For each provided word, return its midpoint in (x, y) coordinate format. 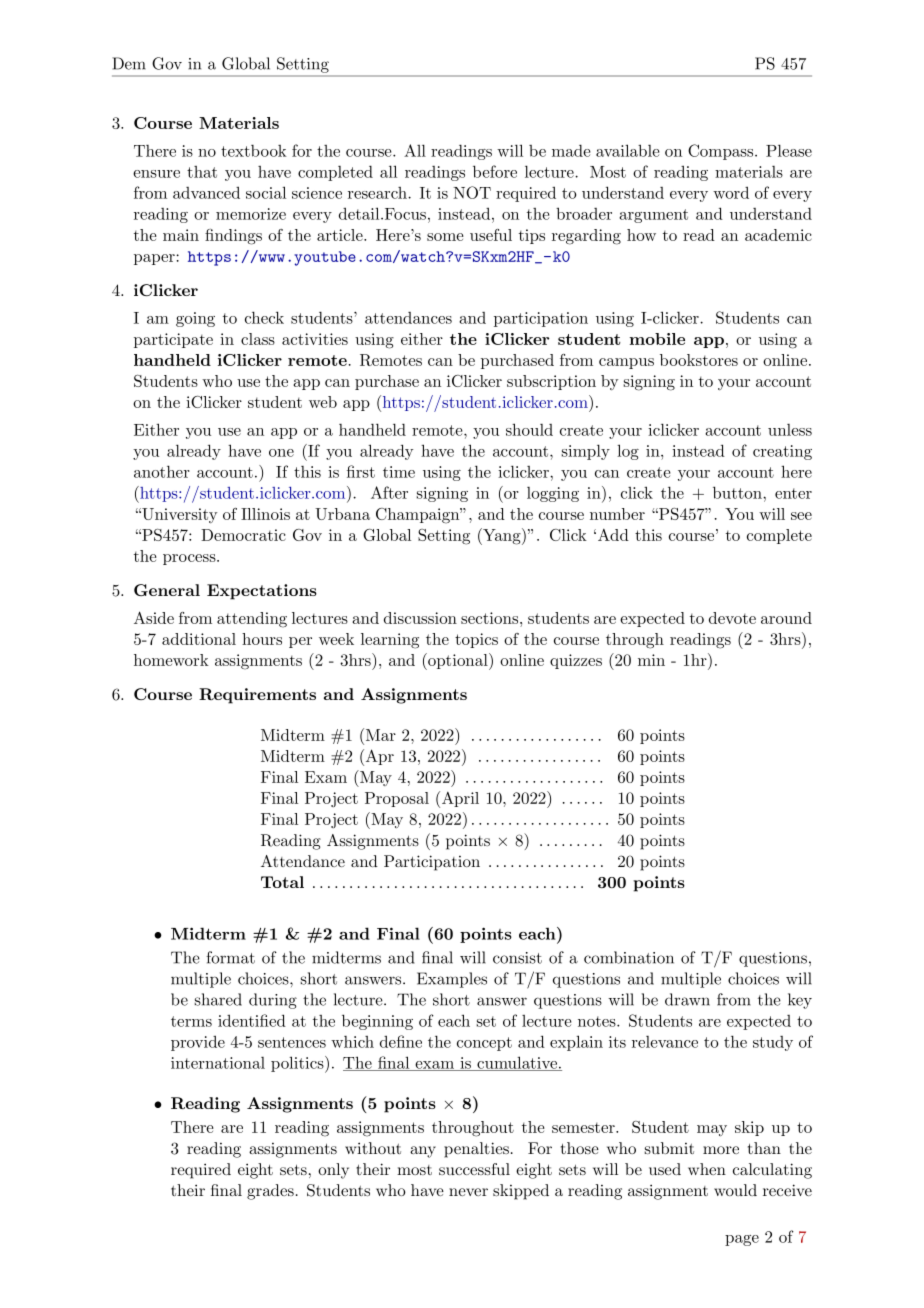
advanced (206, 192)
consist (517, 958)
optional (458, 661)
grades (270, 1192)
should (529, 429)
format (230, 957)
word (731, 192)
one (281, 453)
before (495, 171)
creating (782, 452)
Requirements (257, 696)
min (651, 660)
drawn (687, 999)
